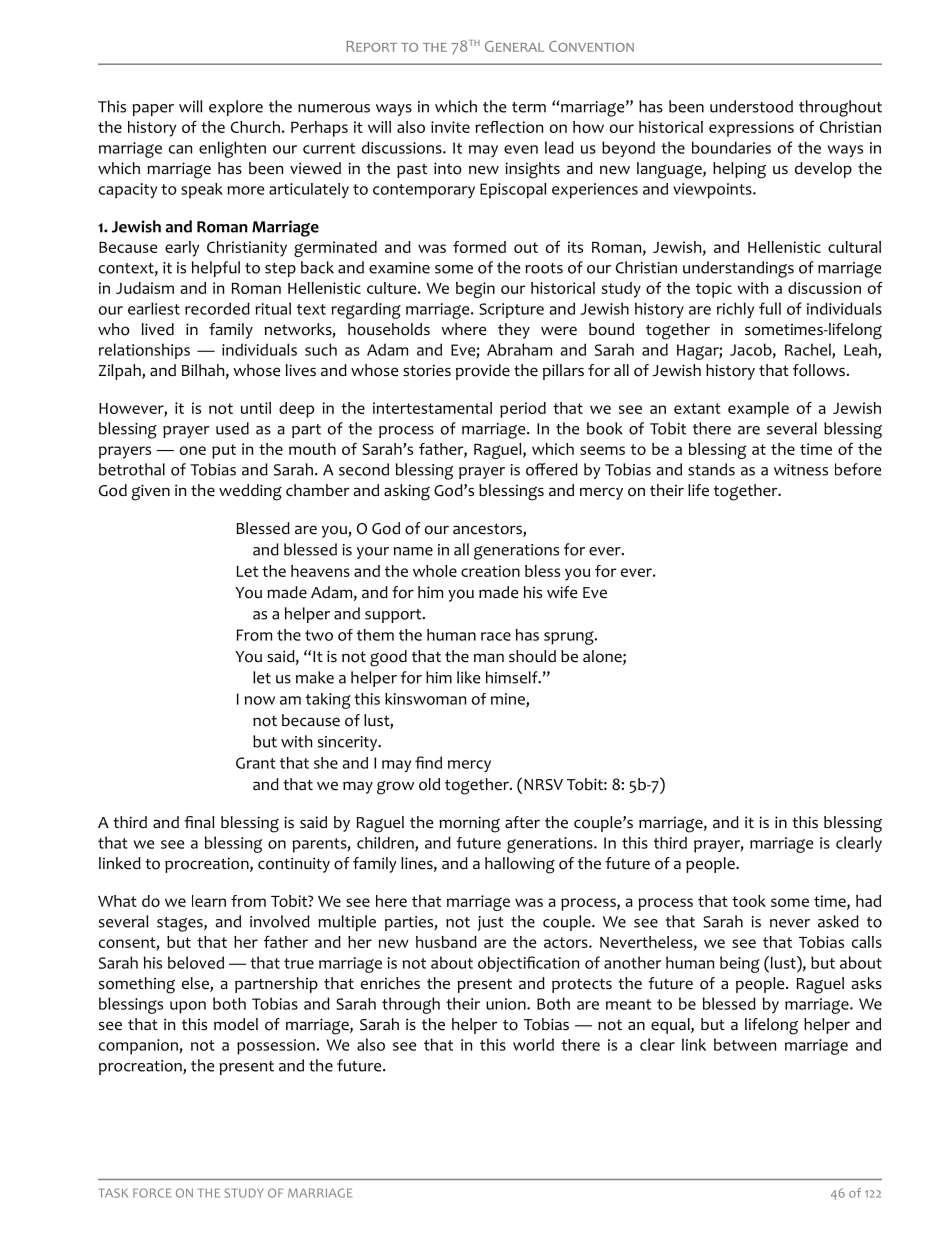 The height and width of the document is (1233, 952). What do you see at coordinates (533, 1044) in the document?
I see `world` at bounding box center [533, 1044].
